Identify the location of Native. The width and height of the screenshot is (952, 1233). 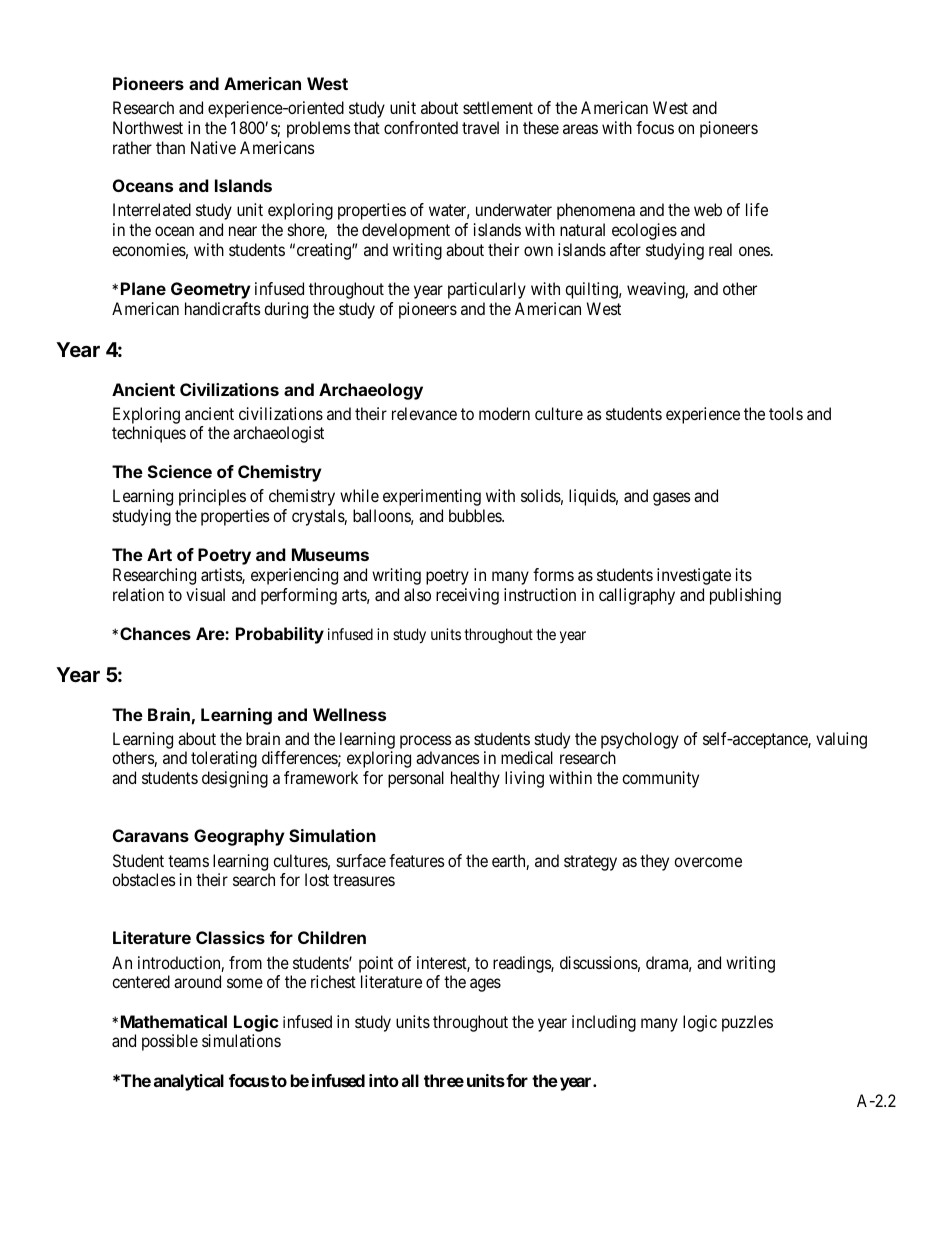
(213, 147).
